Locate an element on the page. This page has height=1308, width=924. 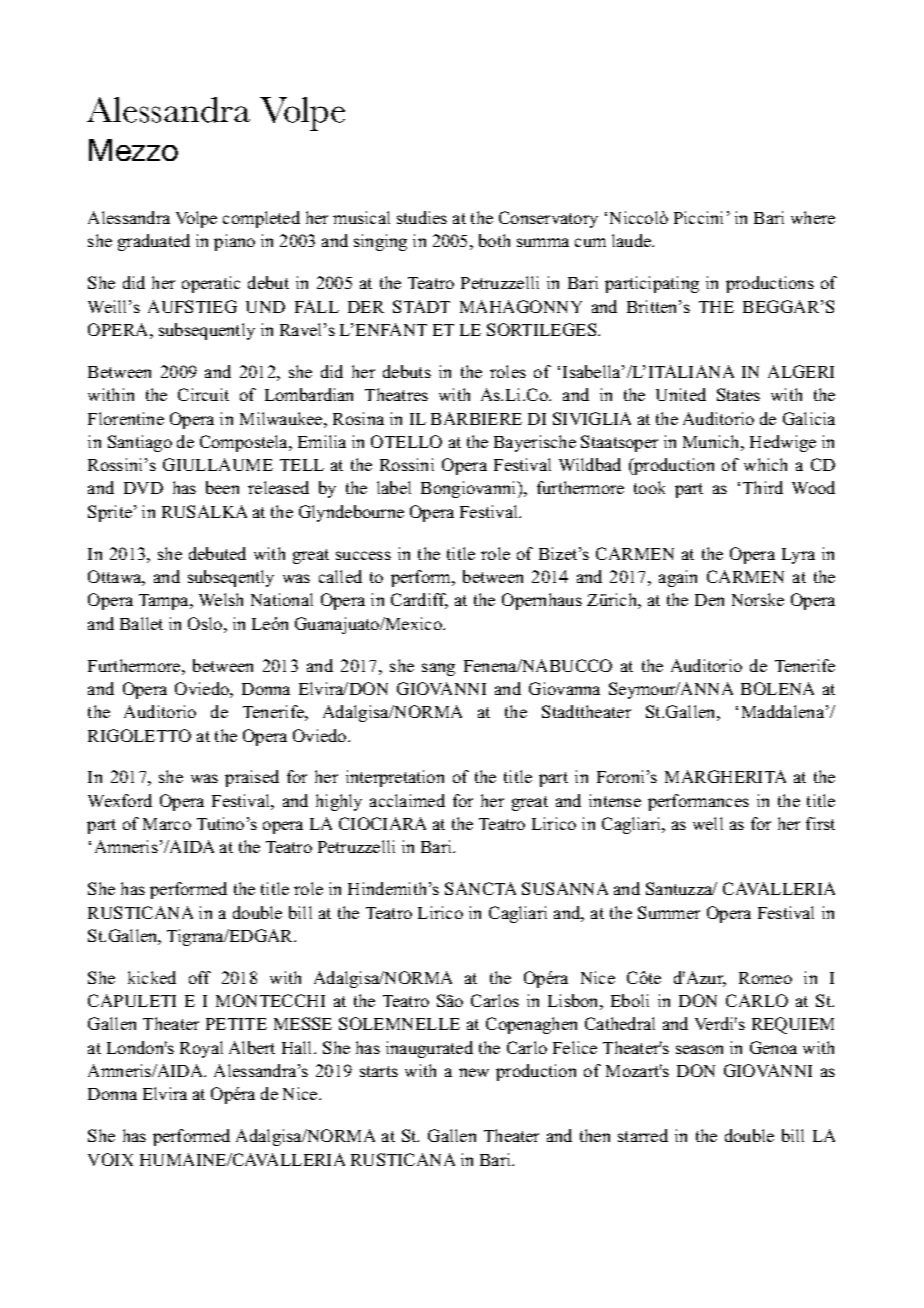
been is located at coordinates (222, 487).
